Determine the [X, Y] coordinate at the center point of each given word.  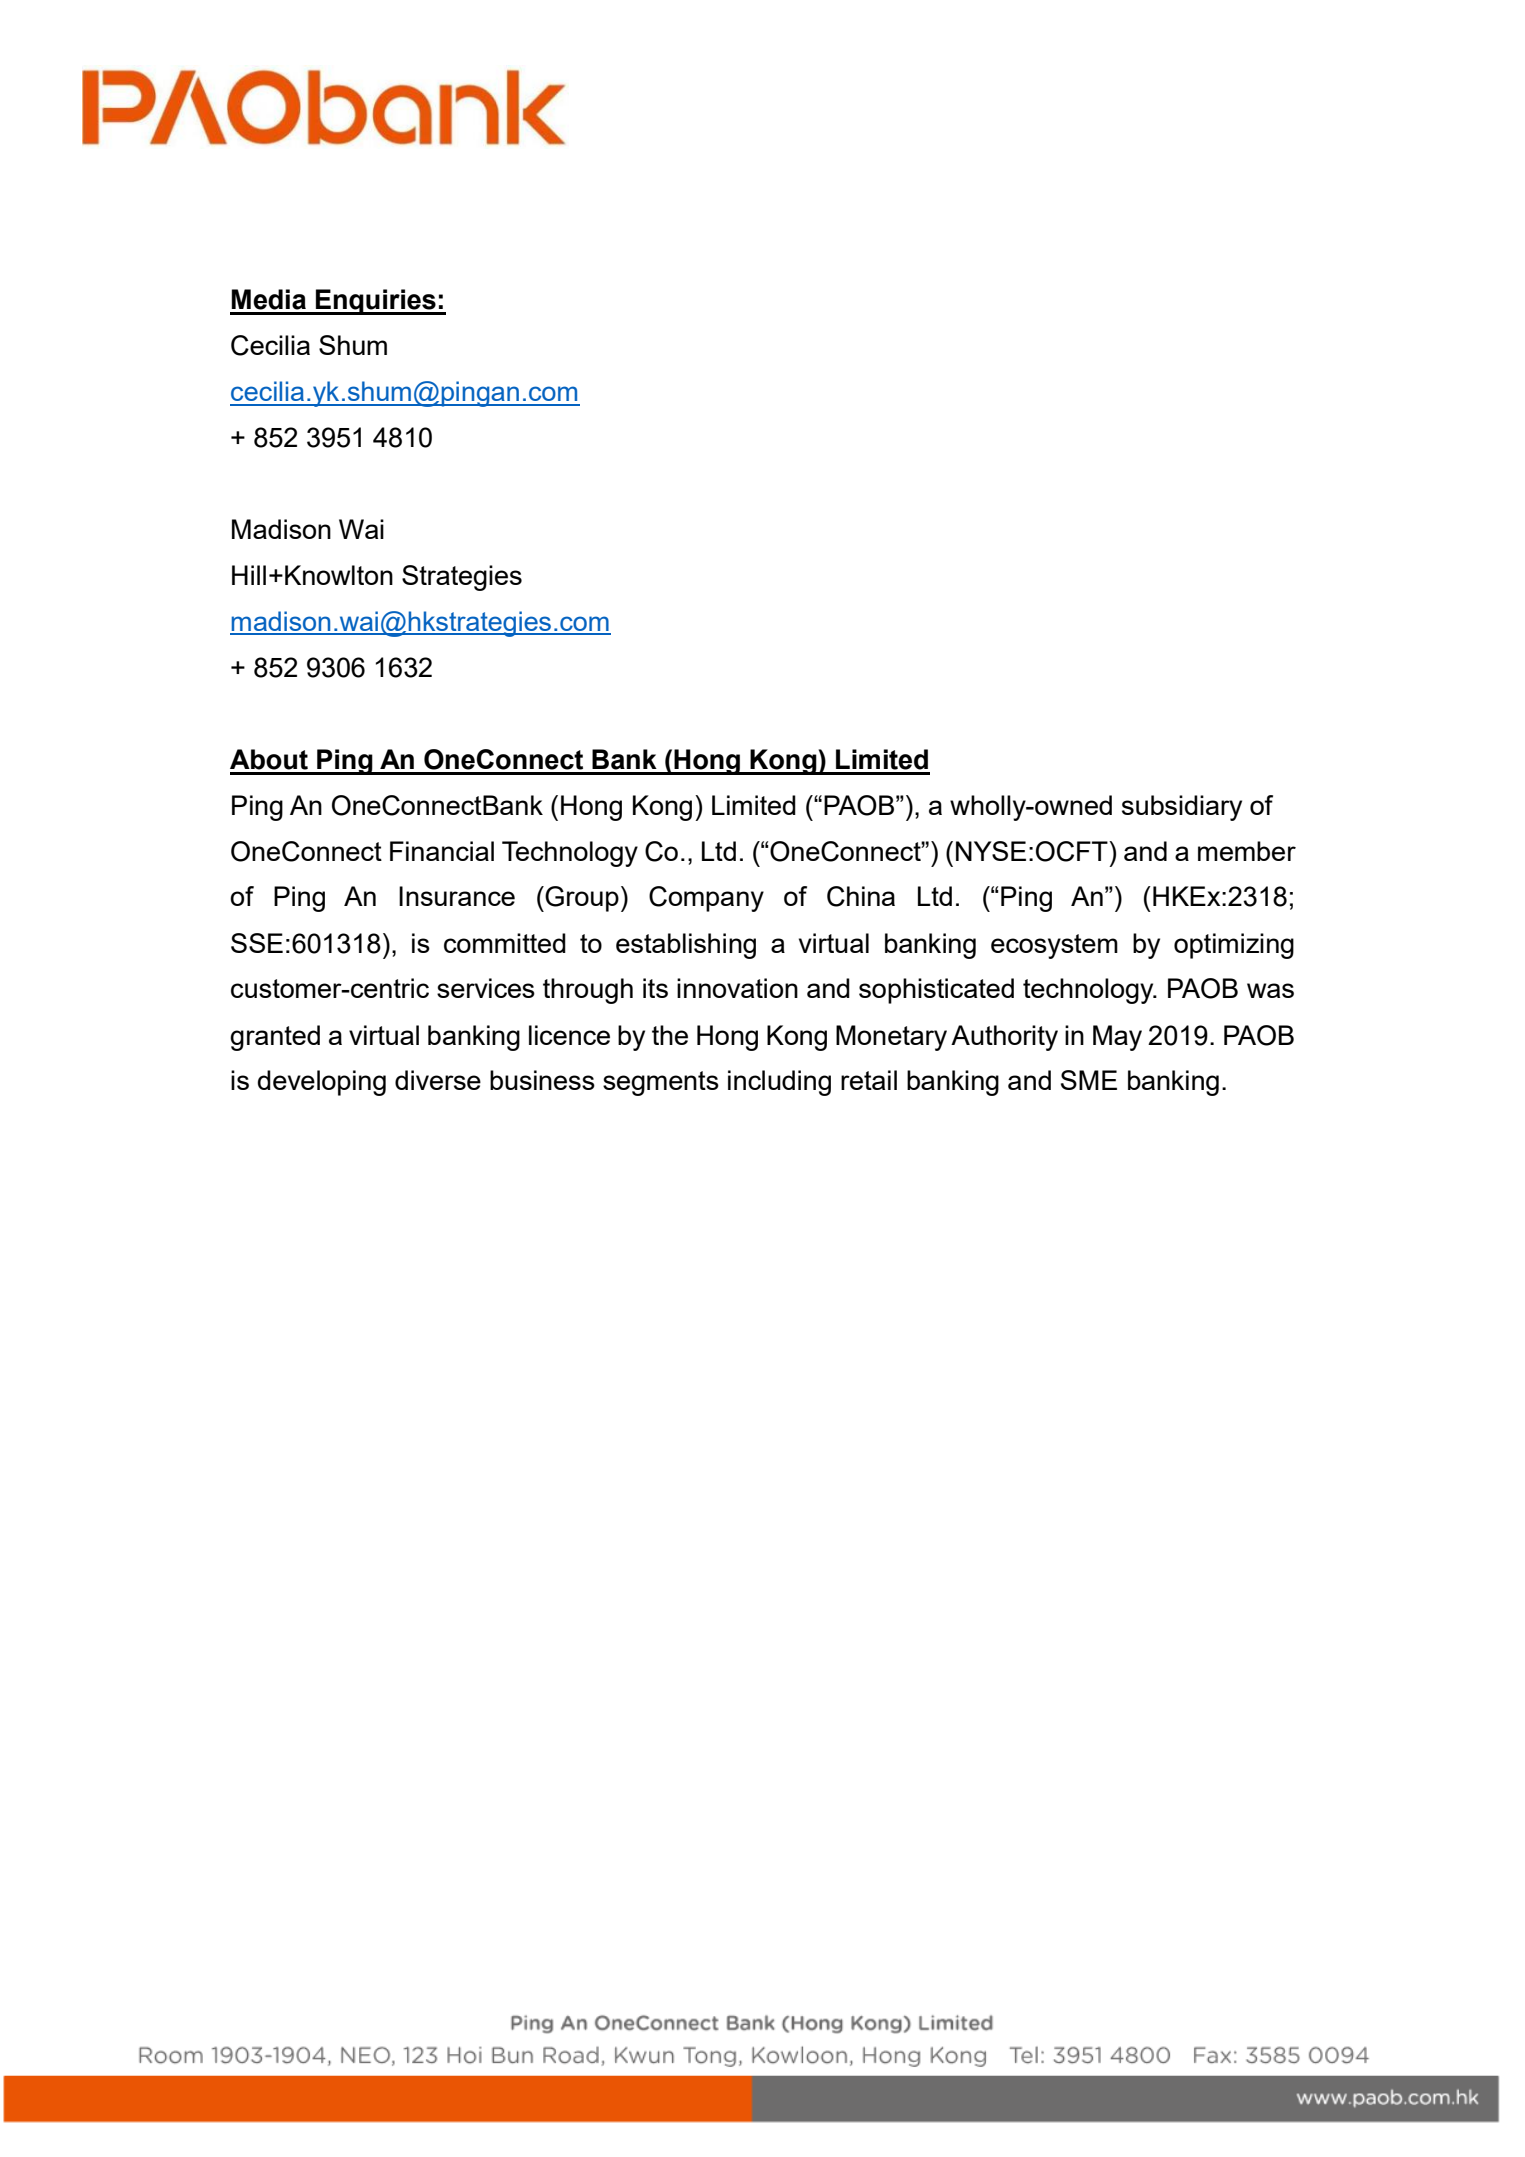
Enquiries [376, 302]
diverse [438, 1080]
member [1247, 851]
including [779, 1083]
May [1117, 1038]
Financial [442, 851]
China [861, 896]
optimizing [1234, 946]
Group [582, 899]
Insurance [457, 896]
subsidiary [1182, 808]
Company [706, 899]
